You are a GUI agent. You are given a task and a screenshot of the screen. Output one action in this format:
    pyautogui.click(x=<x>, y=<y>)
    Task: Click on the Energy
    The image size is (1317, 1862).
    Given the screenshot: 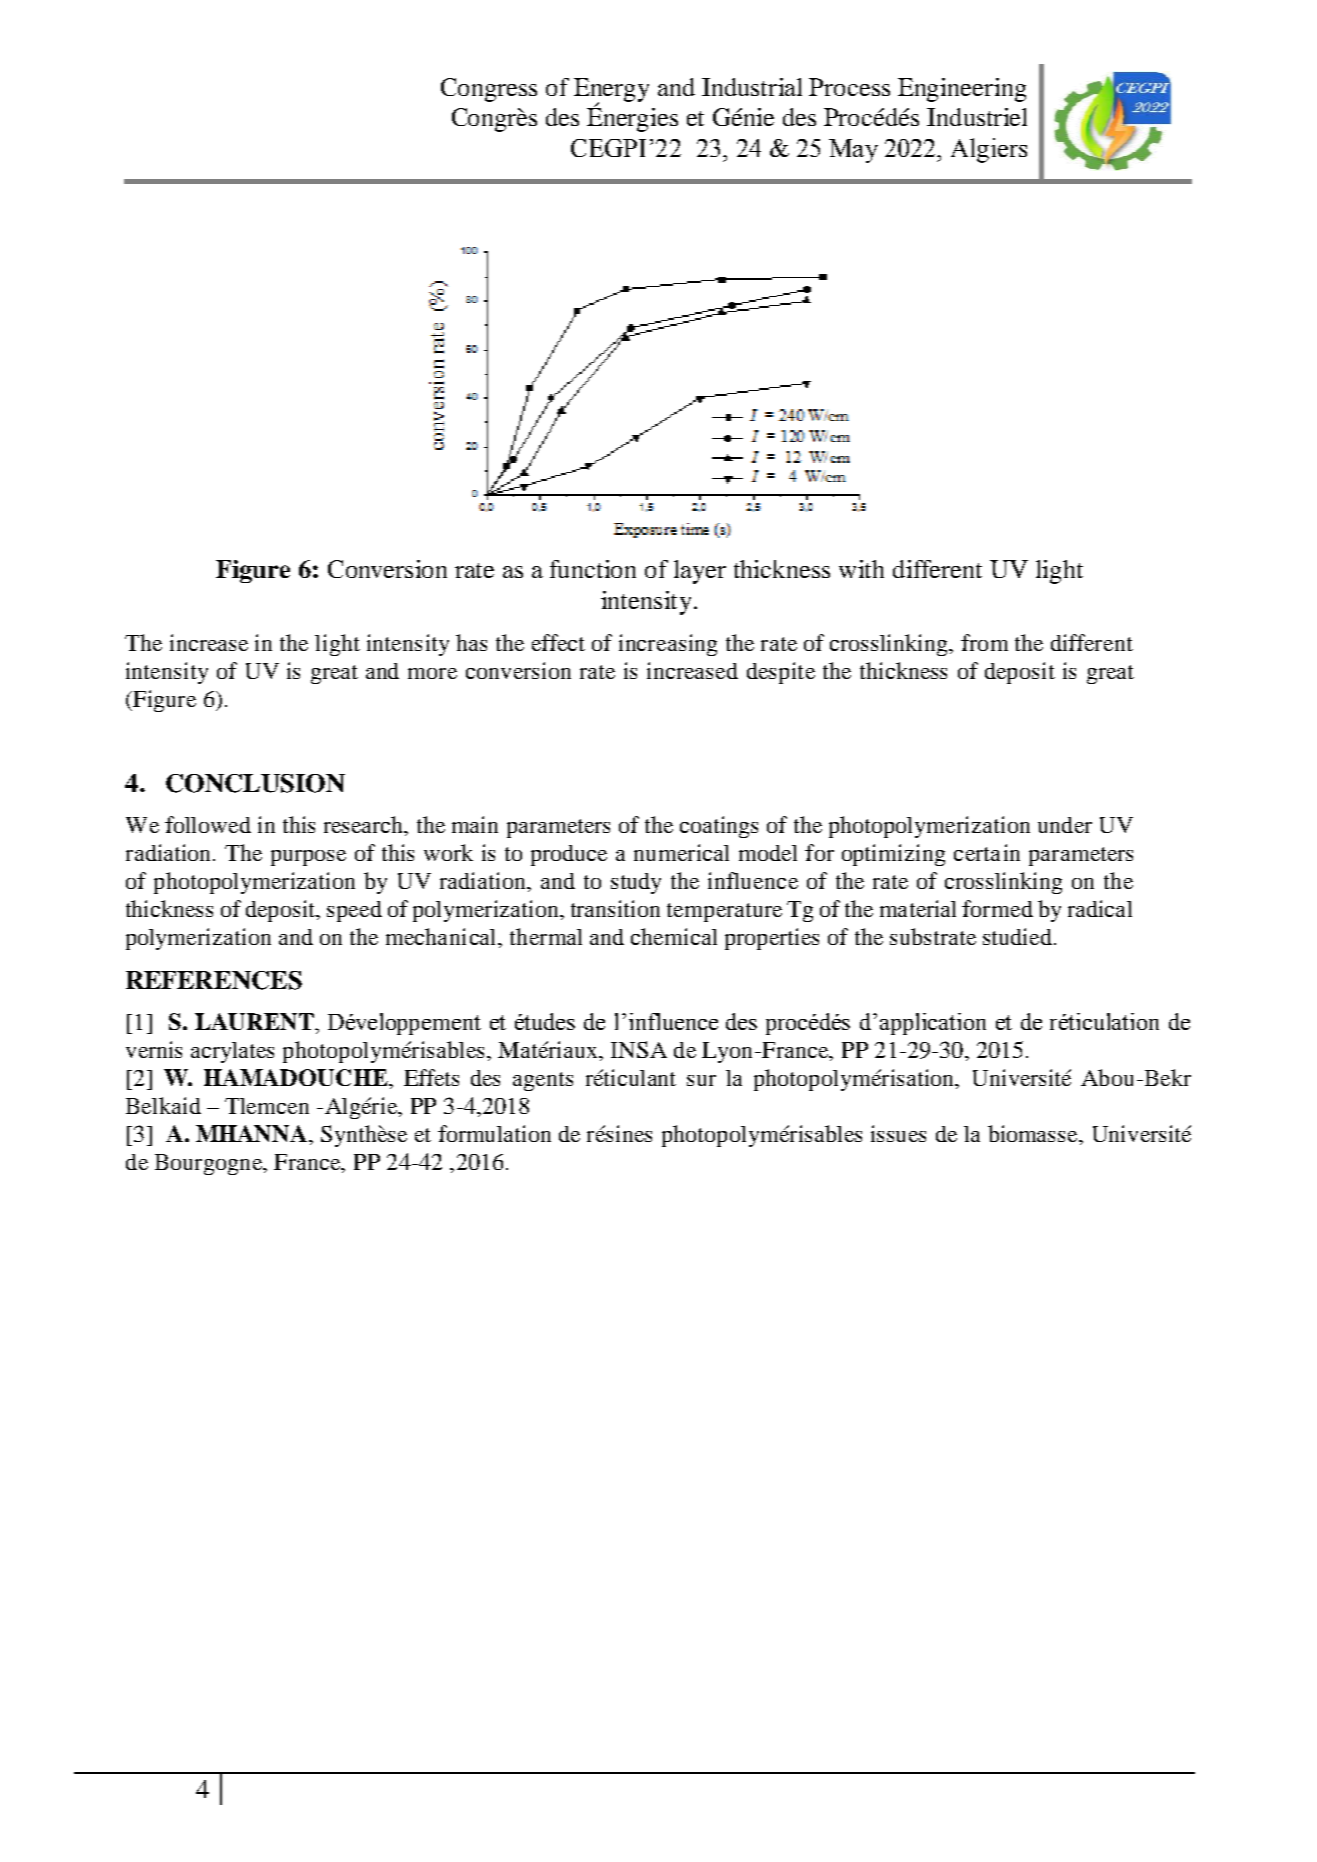 What is the action you would take?
    pyautogui.click(x=611, y=91)
